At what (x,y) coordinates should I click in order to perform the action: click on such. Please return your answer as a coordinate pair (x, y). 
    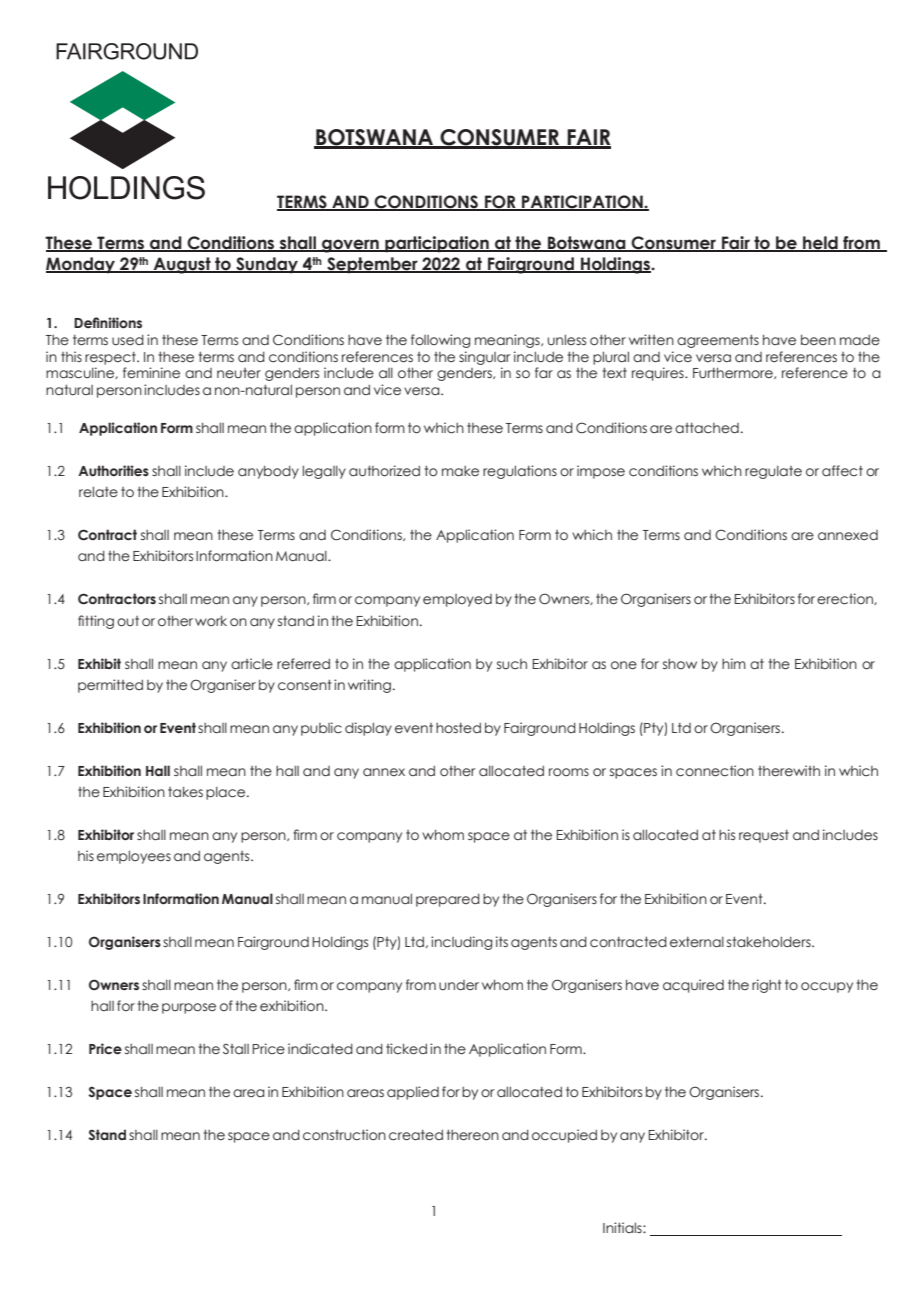
    Looking at the image, I should click on (512, 664).
